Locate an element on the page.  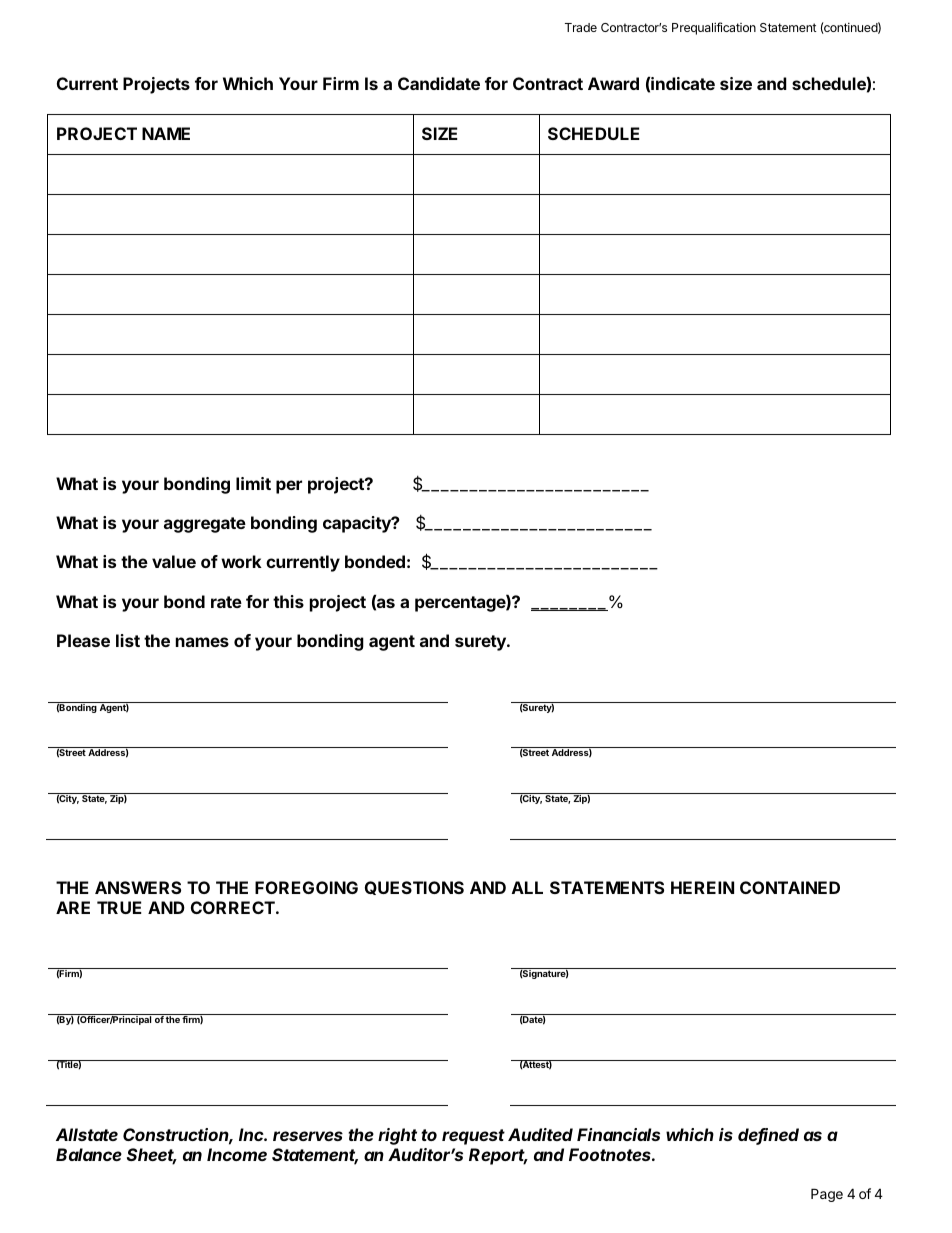
Award is located at coordinates (613, 83).
